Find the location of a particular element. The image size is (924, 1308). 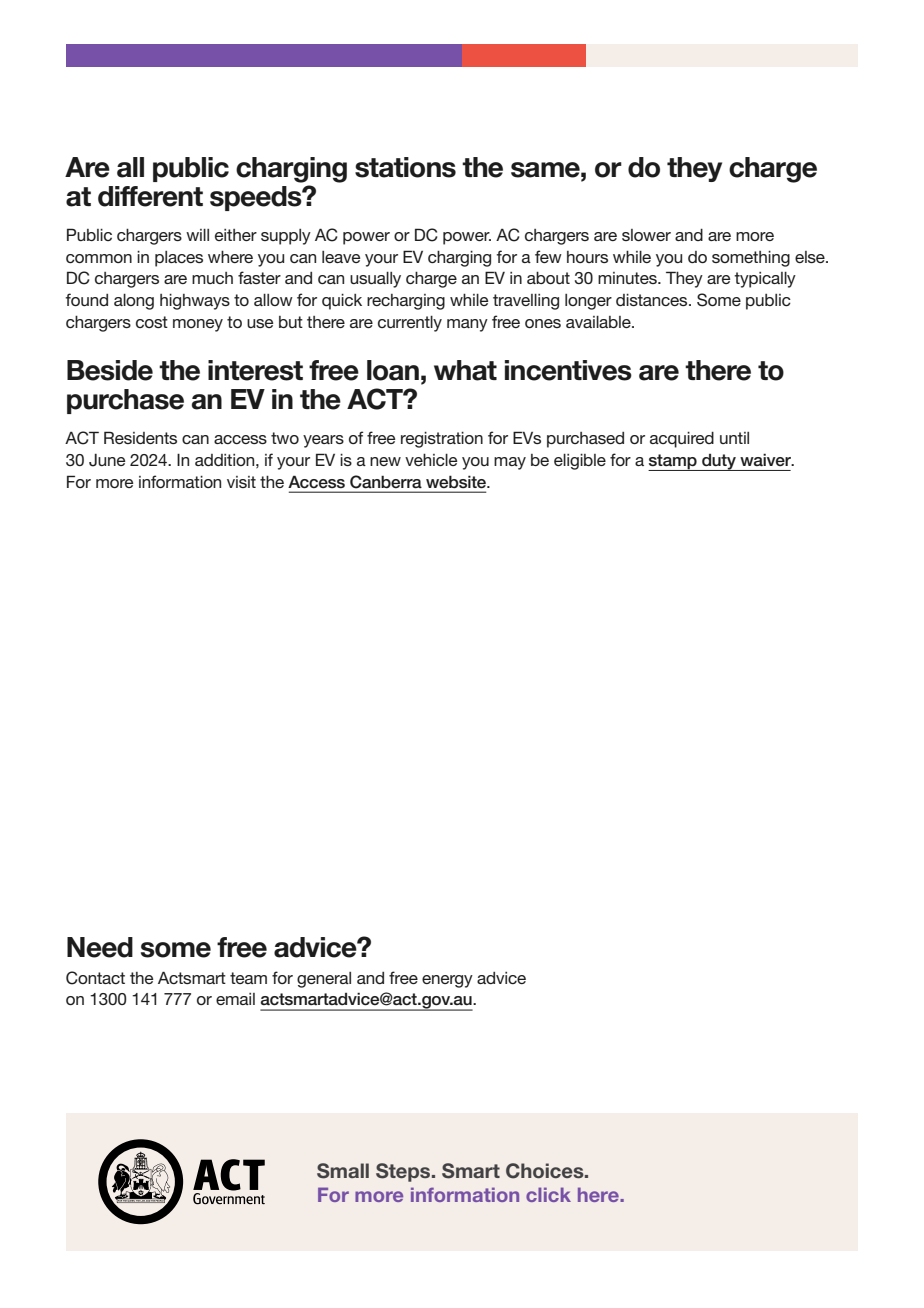

stamp is located at coordinates (673, 462).
